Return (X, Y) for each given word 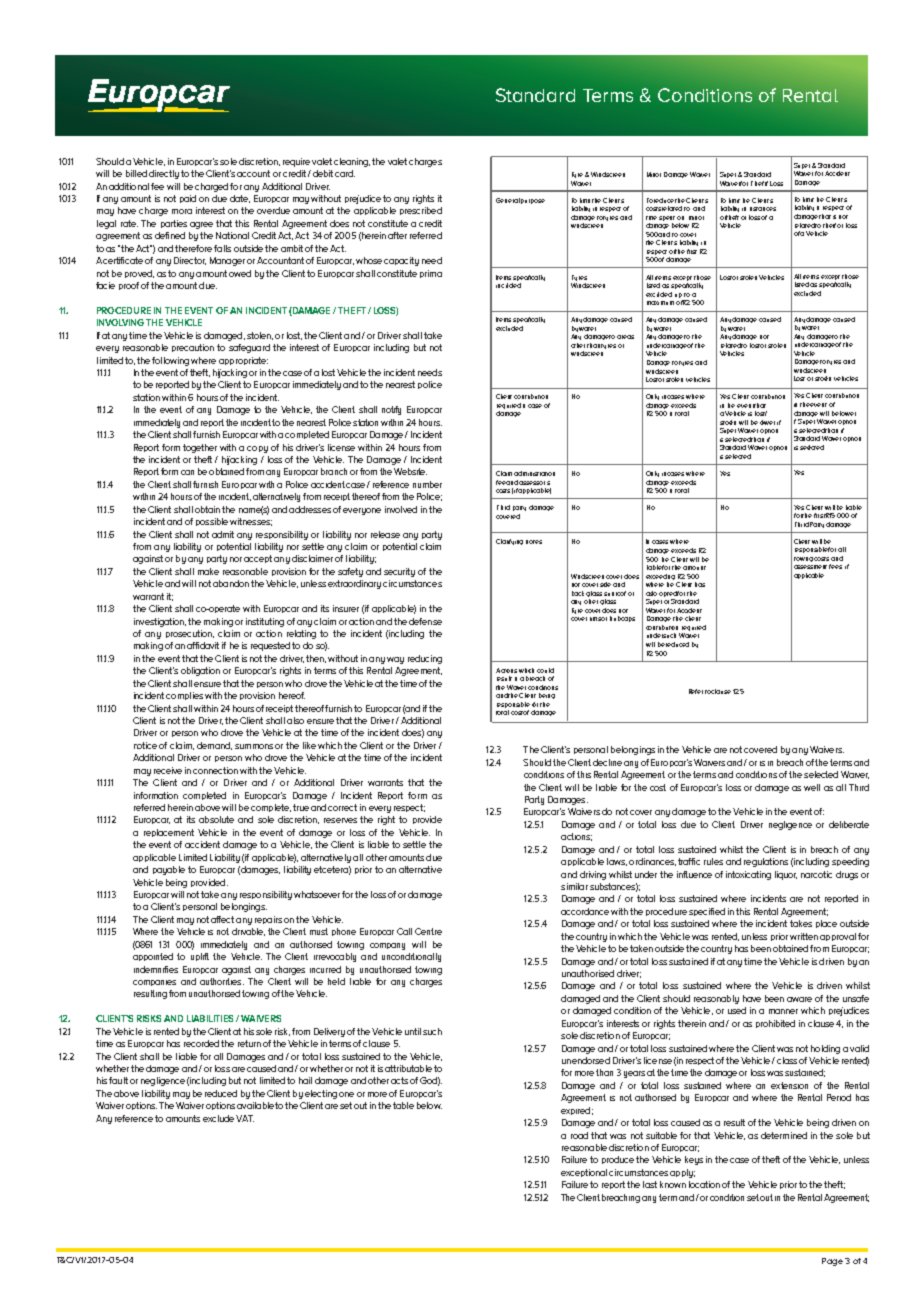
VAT (245, 1118)
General (508, 200)
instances (763, 209)
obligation (200, 671)
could (545, 670)
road (579, 1135)
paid (188, 199)
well (812, 787)
